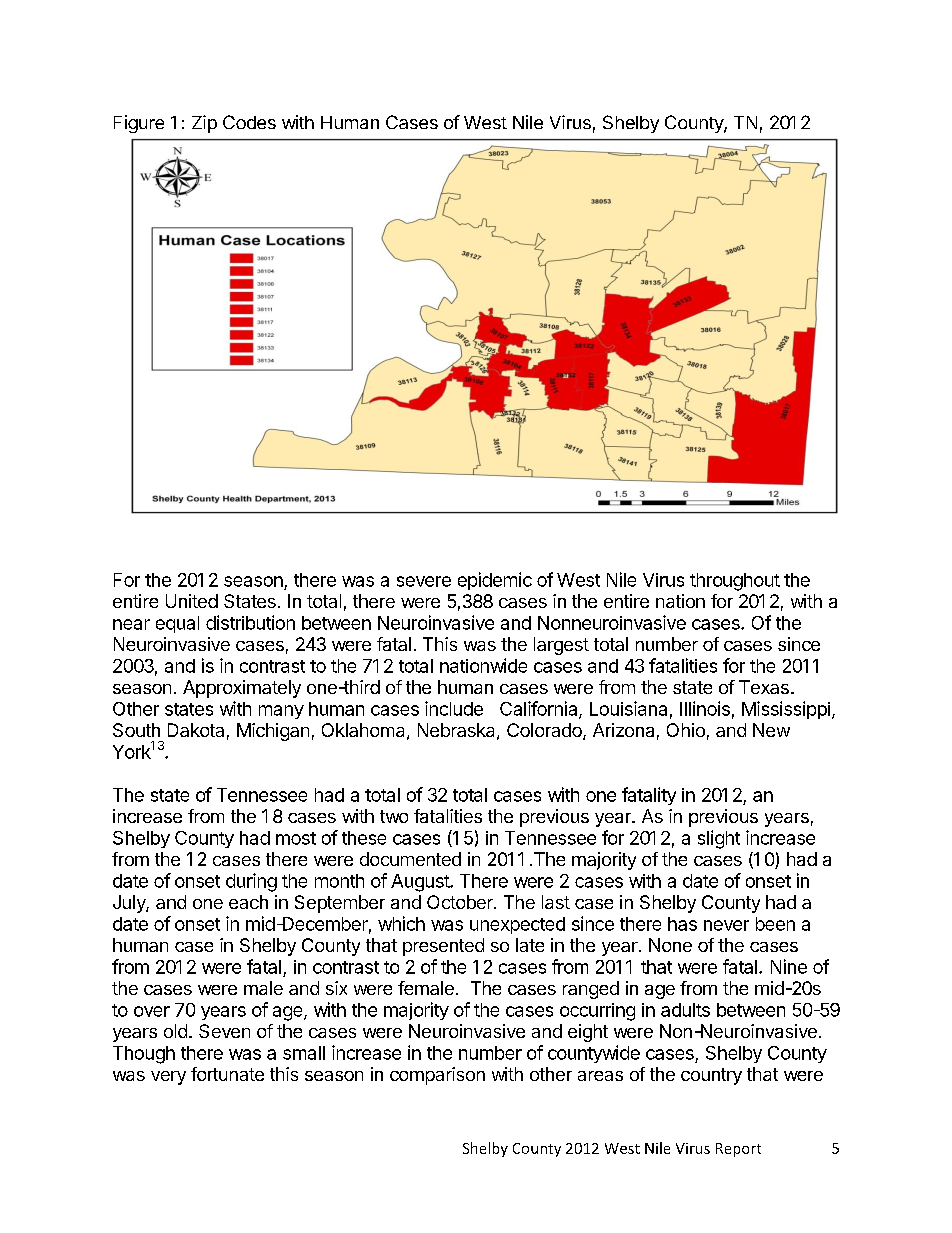 This image has height=1233, width=952. What do you see at coordinates (719, 839) in the image?
I see `slight` at bounding box center [719, 839].
